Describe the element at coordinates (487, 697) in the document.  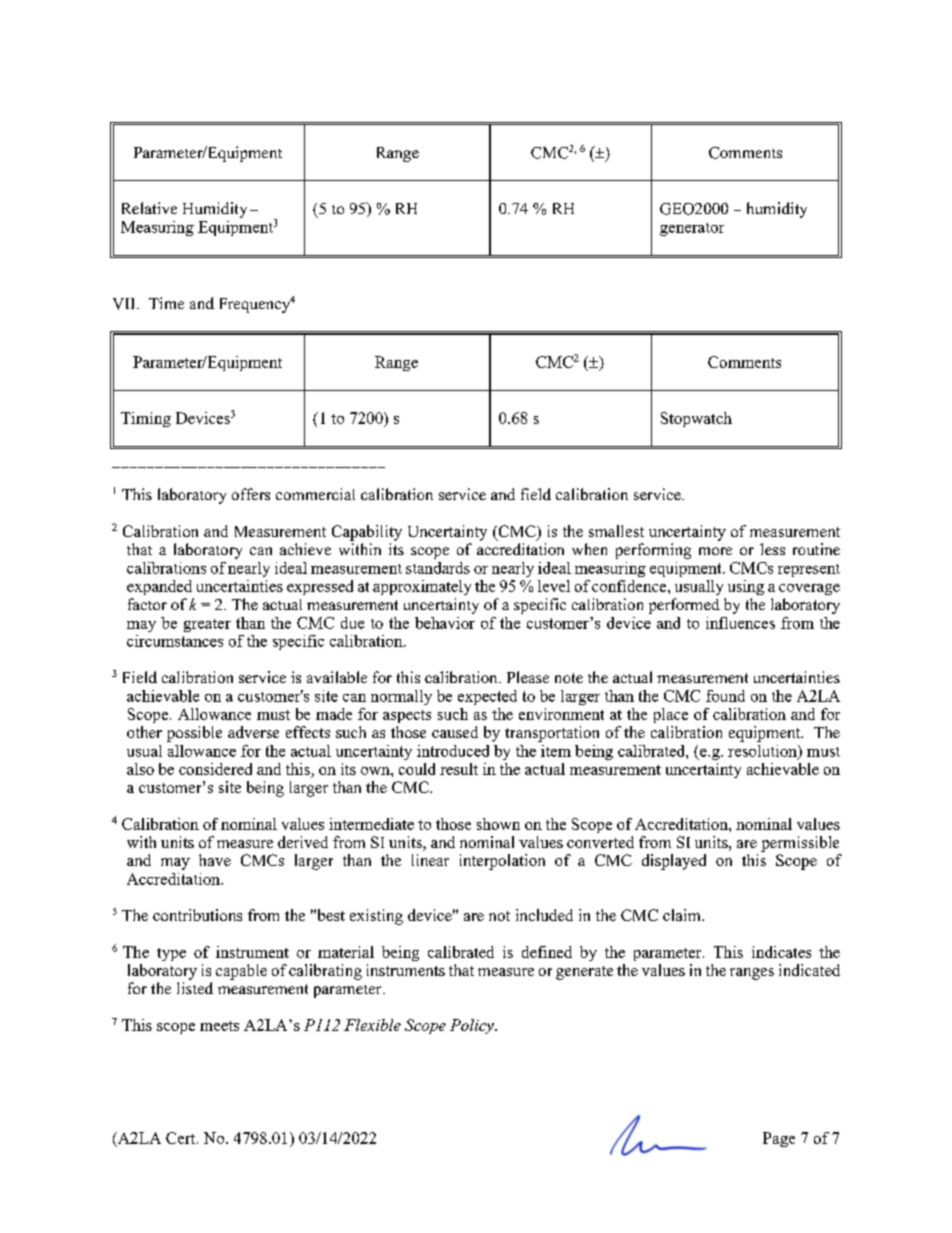
I see `expected` at that location.
